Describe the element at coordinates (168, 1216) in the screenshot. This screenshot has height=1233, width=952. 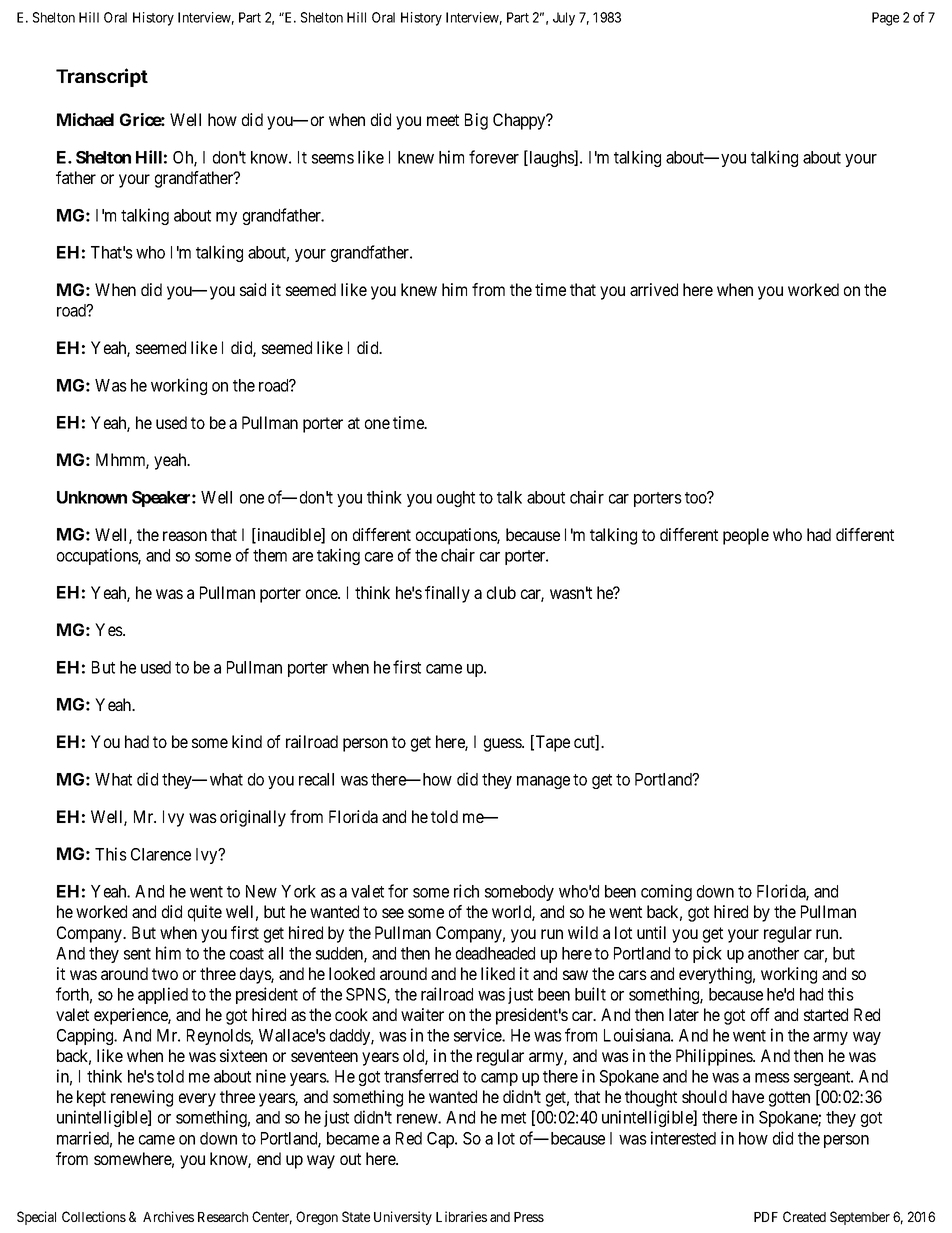
I see `Archives` at that location.
